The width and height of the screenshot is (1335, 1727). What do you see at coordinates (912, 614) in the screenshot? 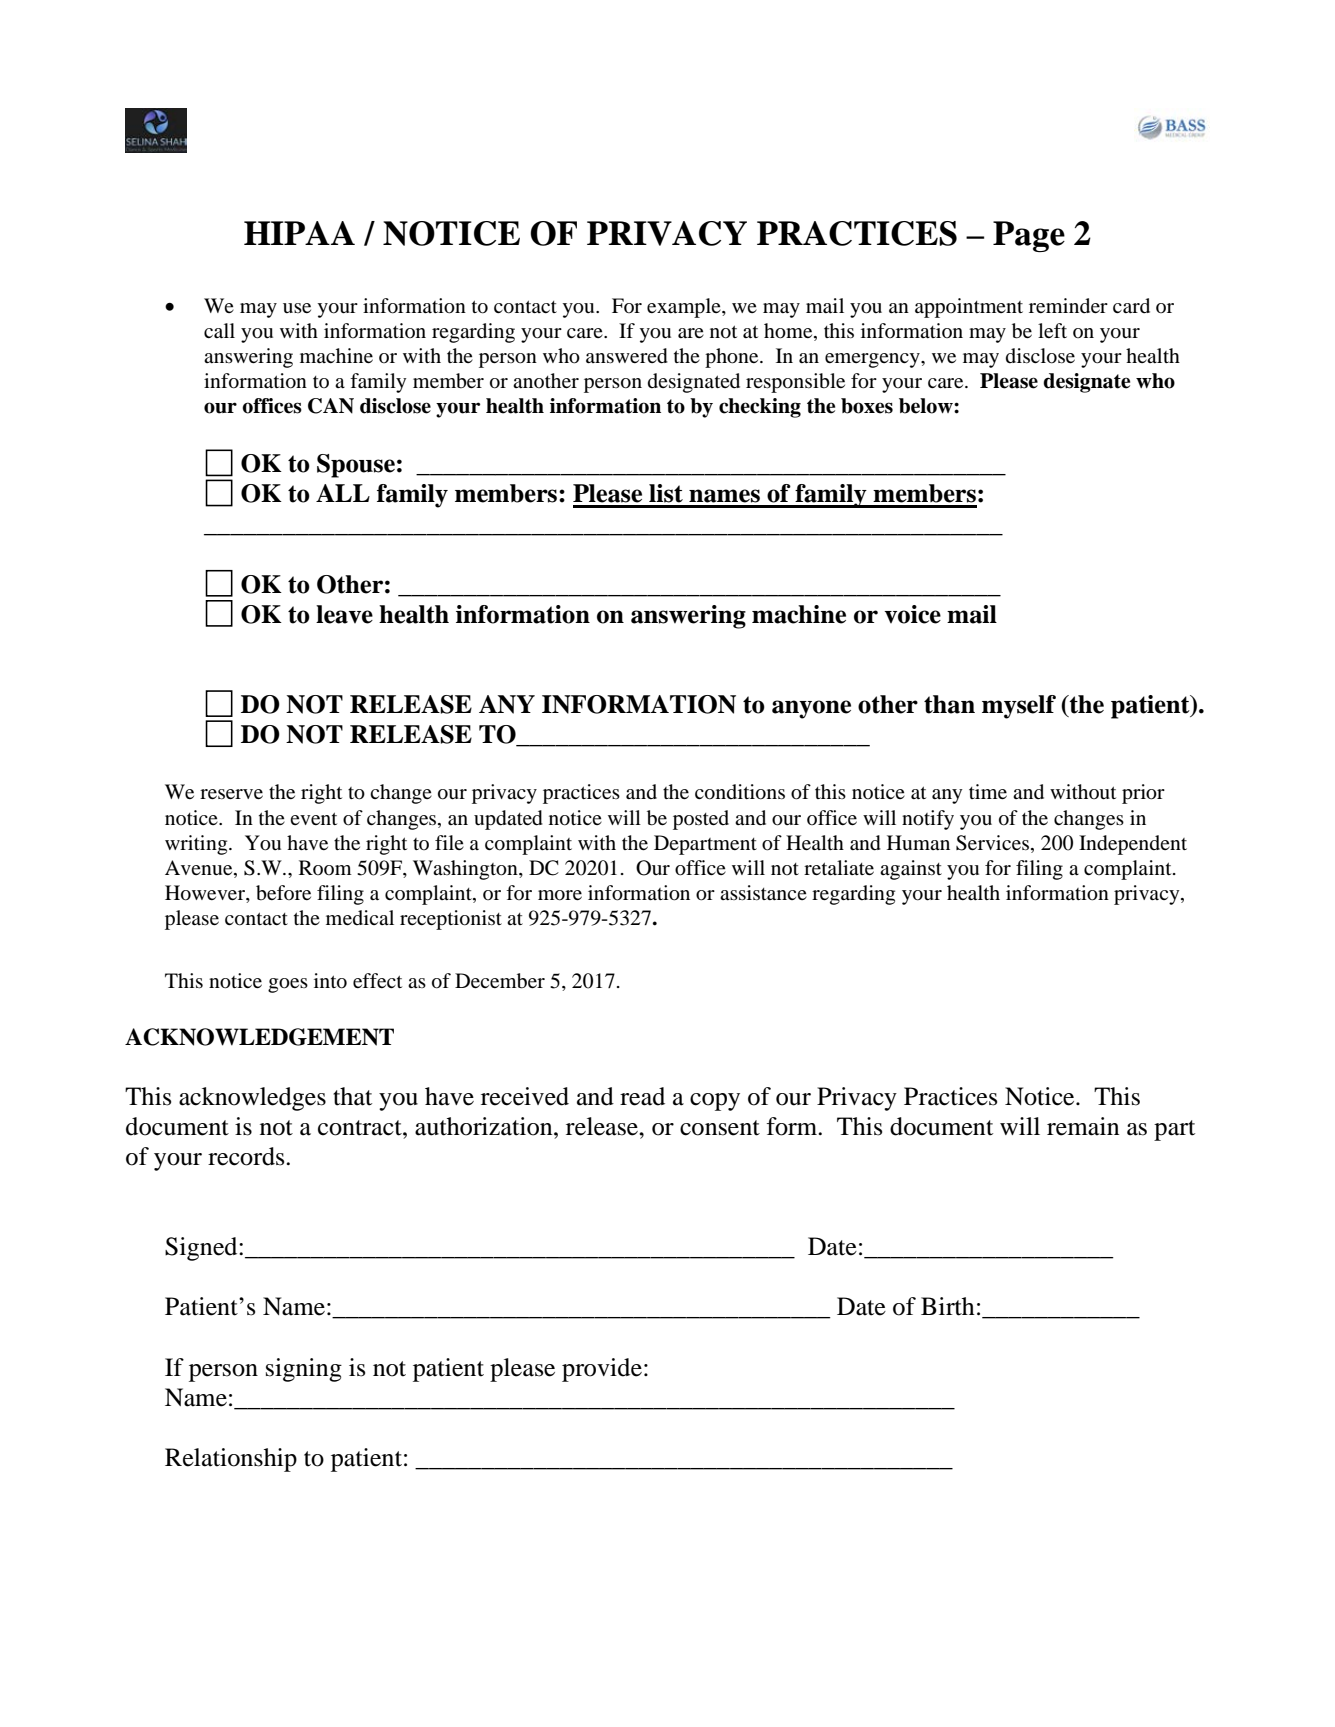
I see `voice` at bounding box center [912, 614].
